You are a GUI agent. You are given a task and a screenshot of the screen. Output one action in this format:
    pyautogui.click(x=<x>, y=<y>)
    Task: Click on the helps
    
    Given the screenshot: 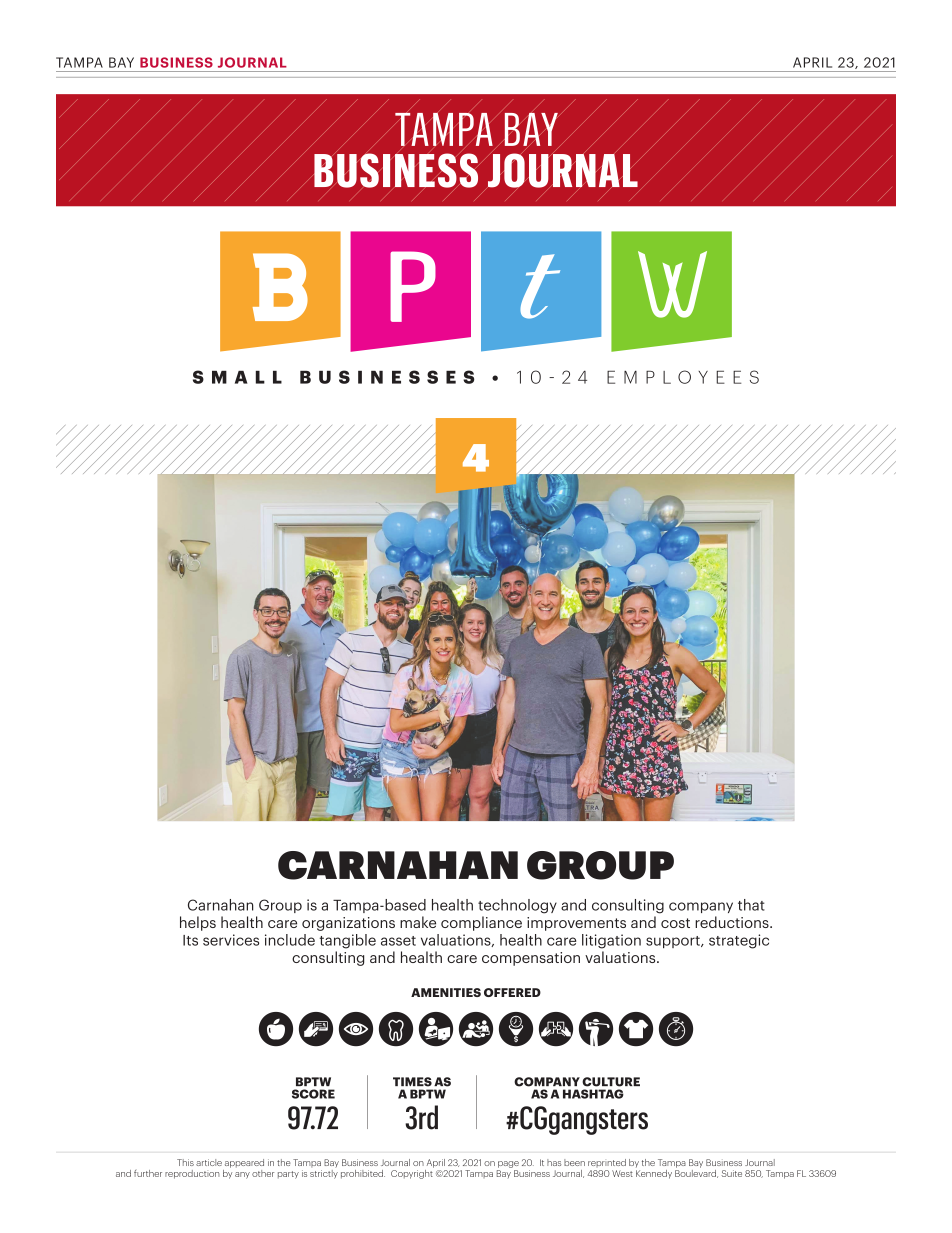 What is the action you would take?
    pyautogui.click(x=198, y=923)
